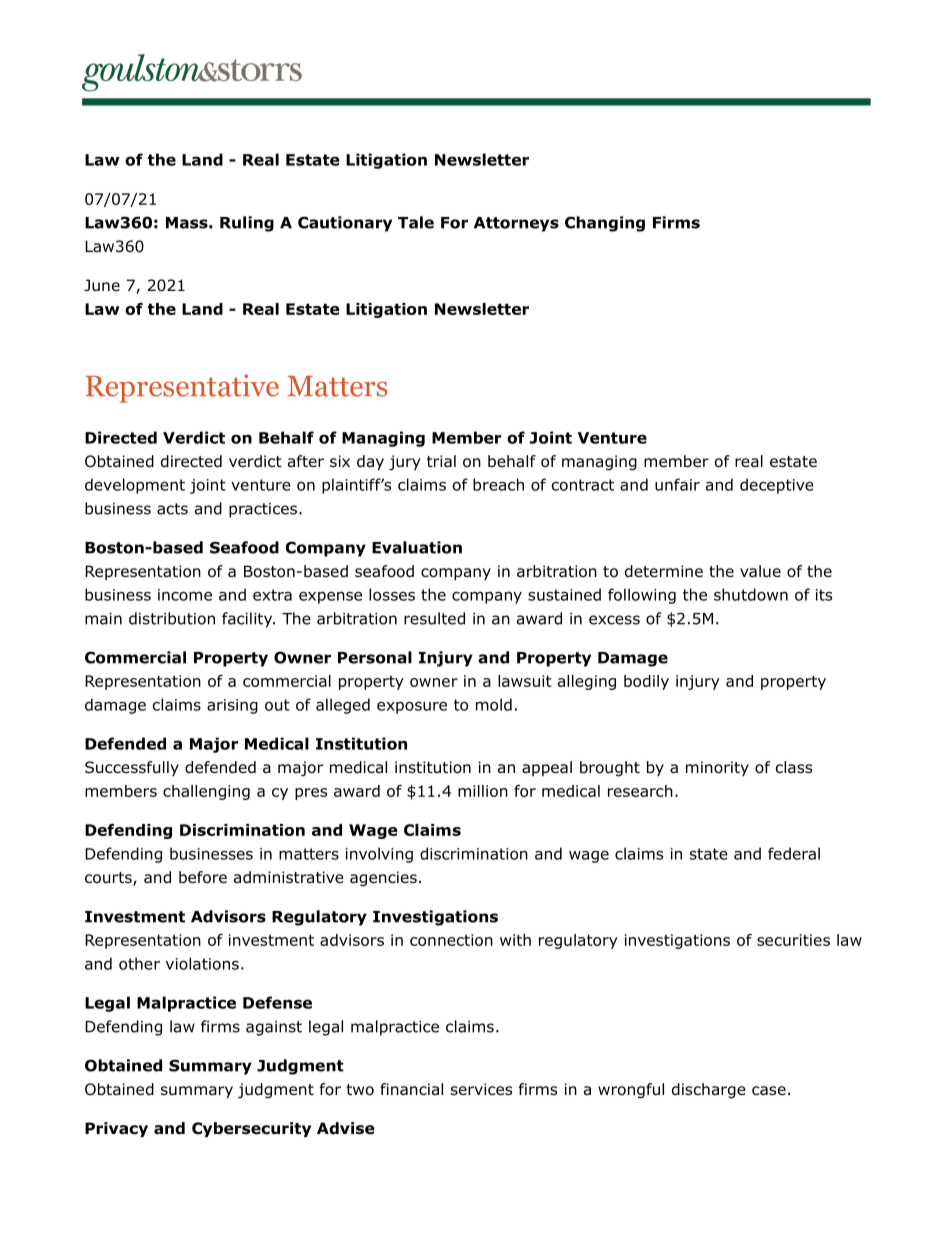 The image size is (952, 1233). What do you see at coordinates (483, 791) in the page?
I see `million` at bounding box center [483, 791].
